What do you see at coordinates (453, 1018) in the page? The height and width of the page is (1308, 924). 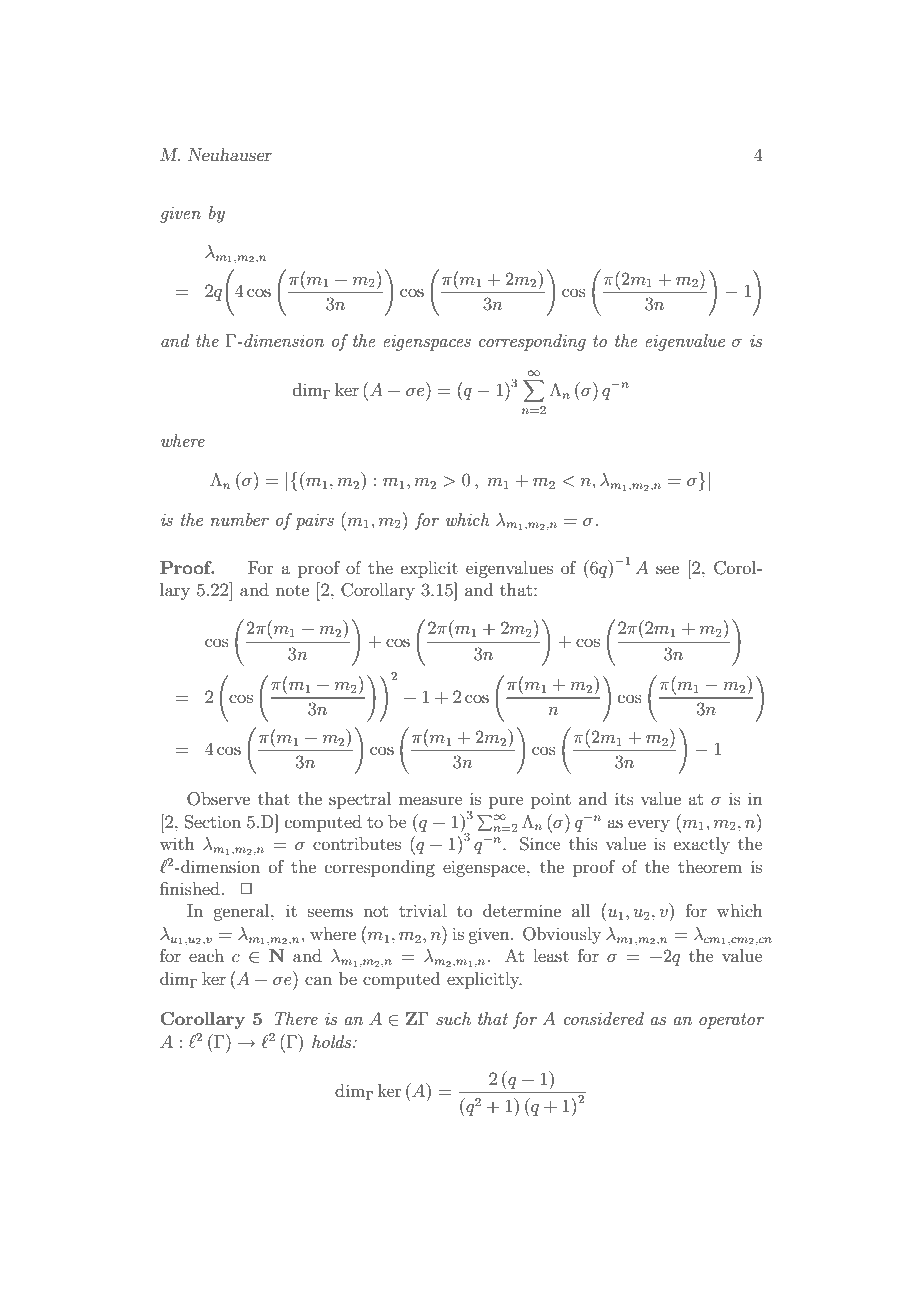 I see `such` at bounding box center [453, 1018].
